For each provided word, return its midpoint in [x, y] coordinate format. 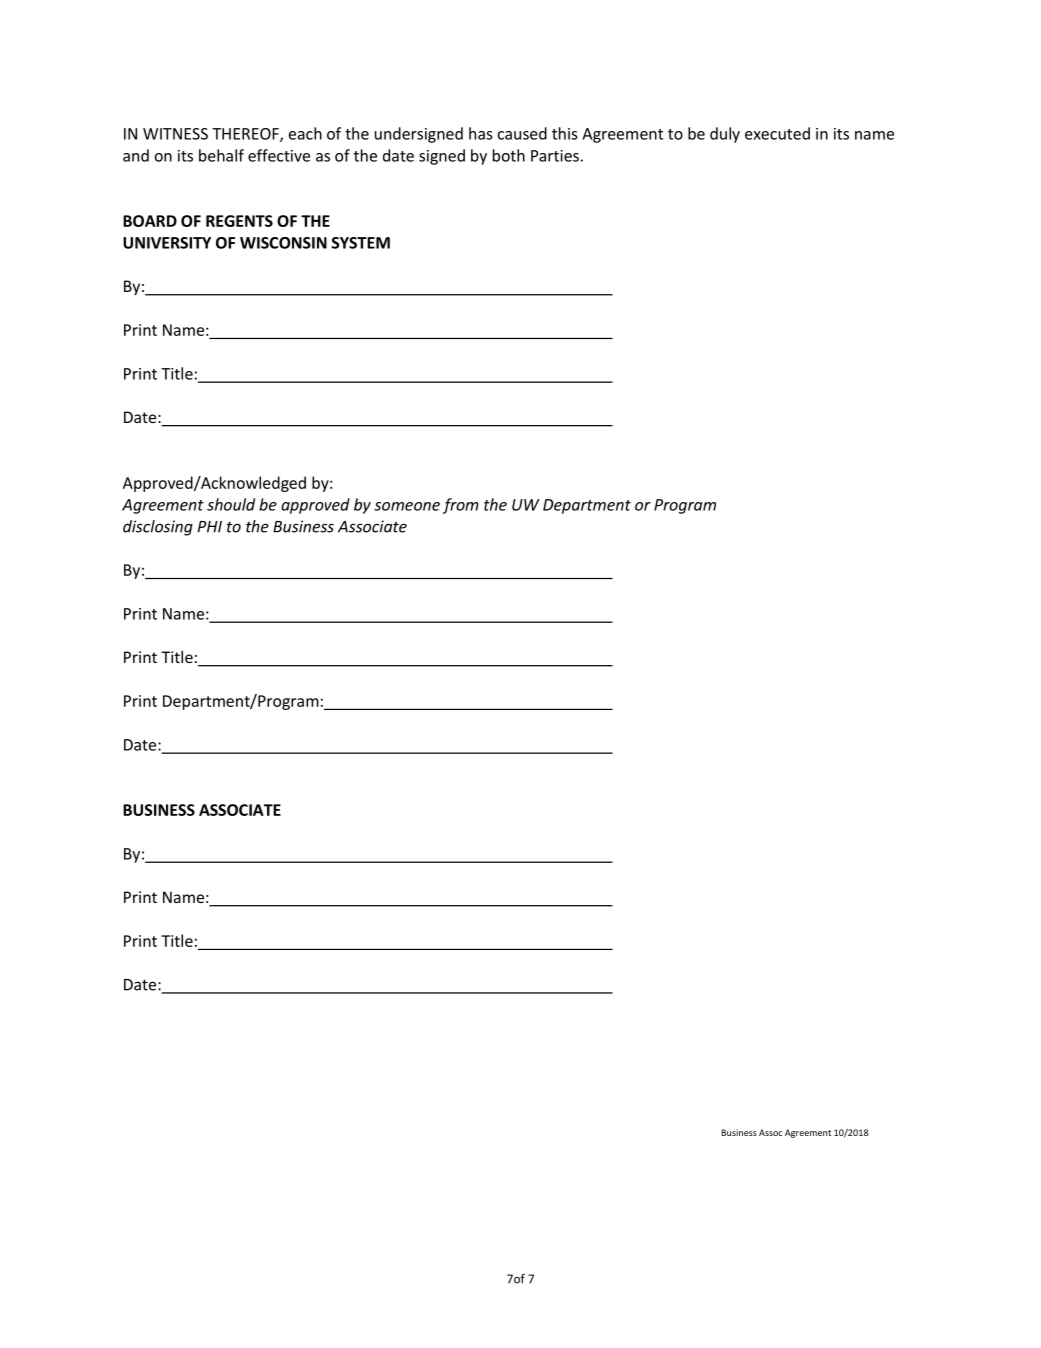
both [509, 155]
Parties [555, 156]
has [481, 133]
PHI [210, 527]
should [231, 504]
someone [407, 506]
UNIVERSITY [167, 243]
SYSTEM [361, 243]
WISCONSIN [283, 243]
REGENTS [239, 221]
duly [725, 135]
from [461, 506]
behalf [221, 155]
